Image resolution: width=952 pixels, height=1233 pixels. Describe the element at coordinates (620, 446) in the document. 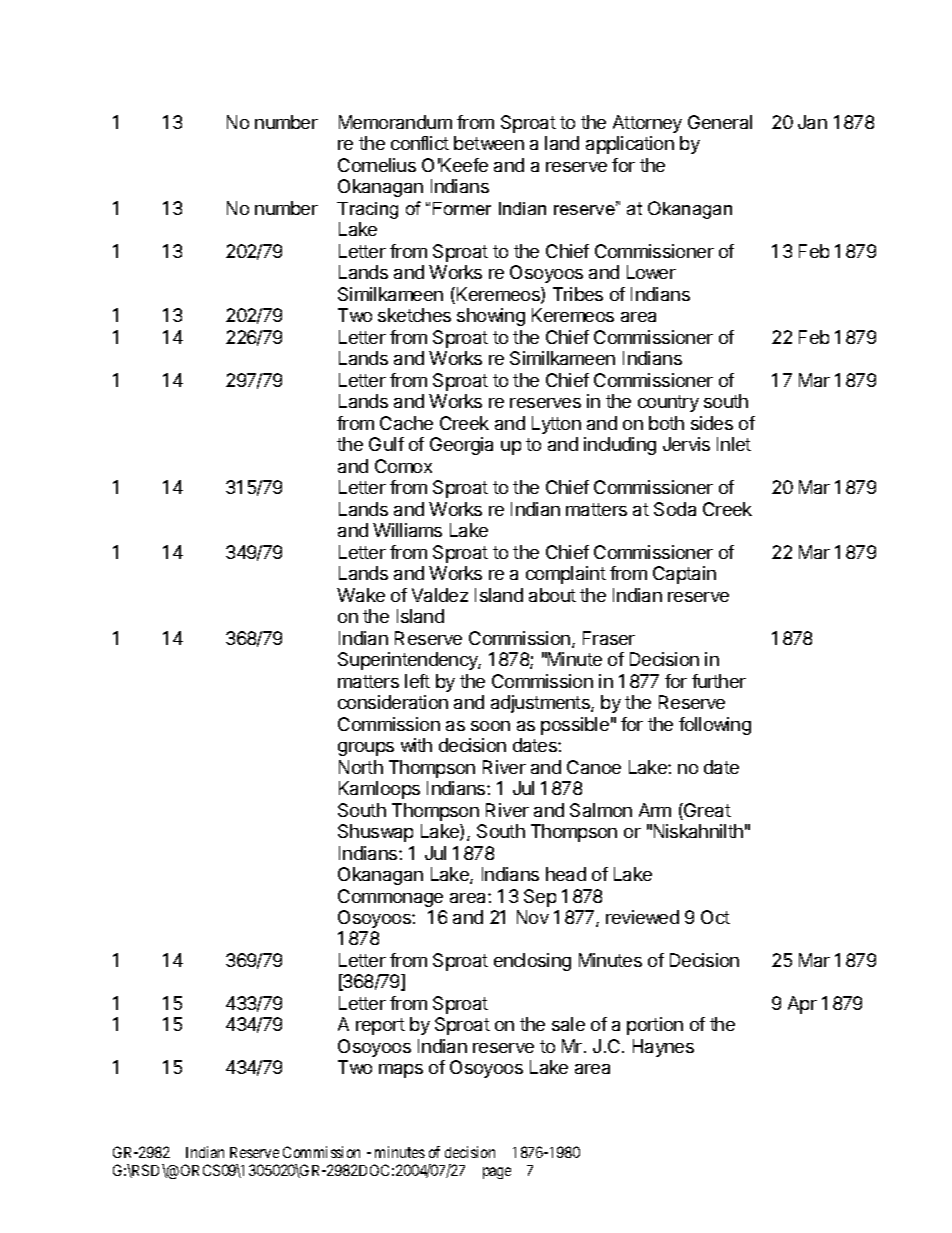

I see `including` at that location.
